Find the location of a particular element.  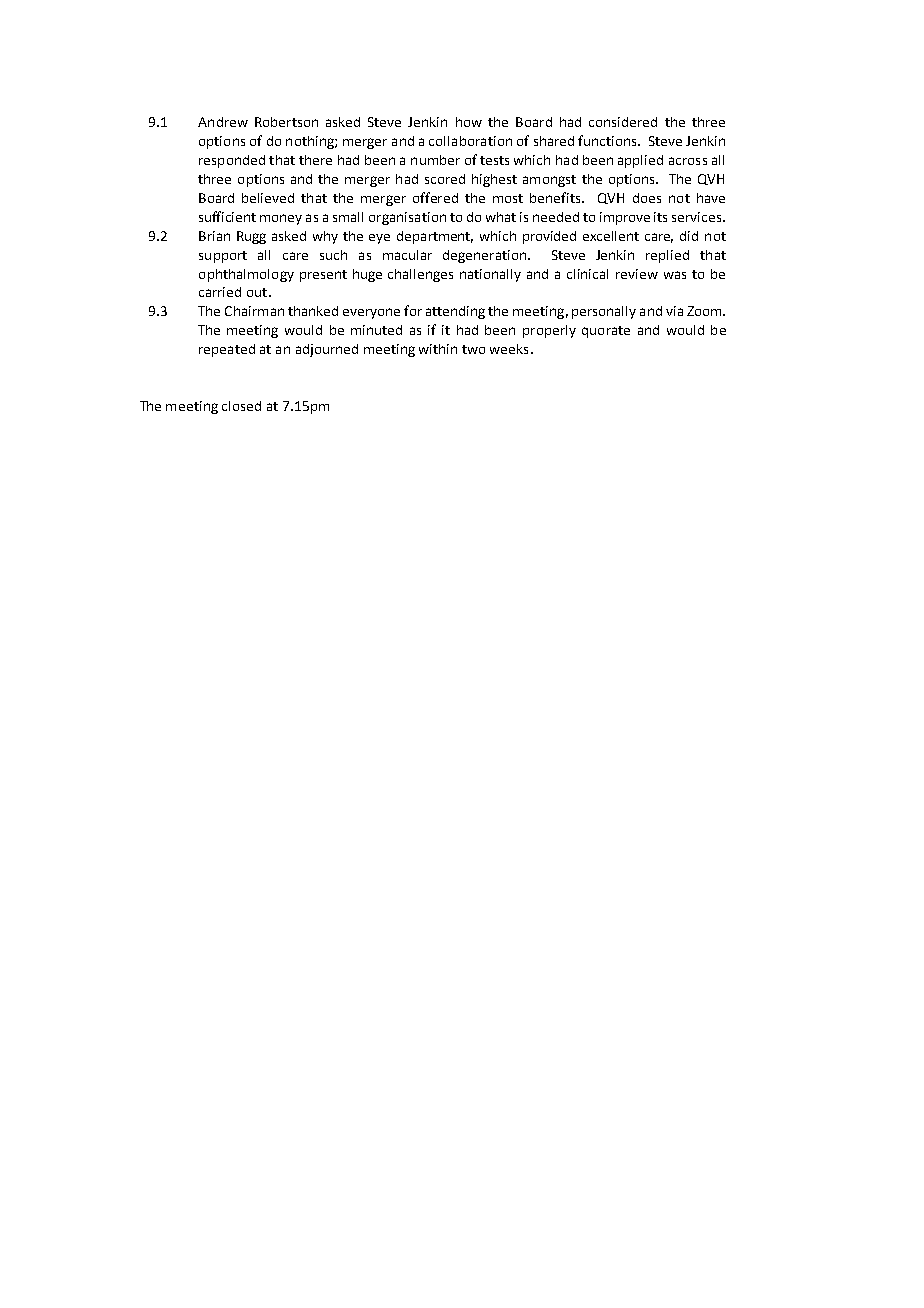

offered is located at coordinates (435, 197).
